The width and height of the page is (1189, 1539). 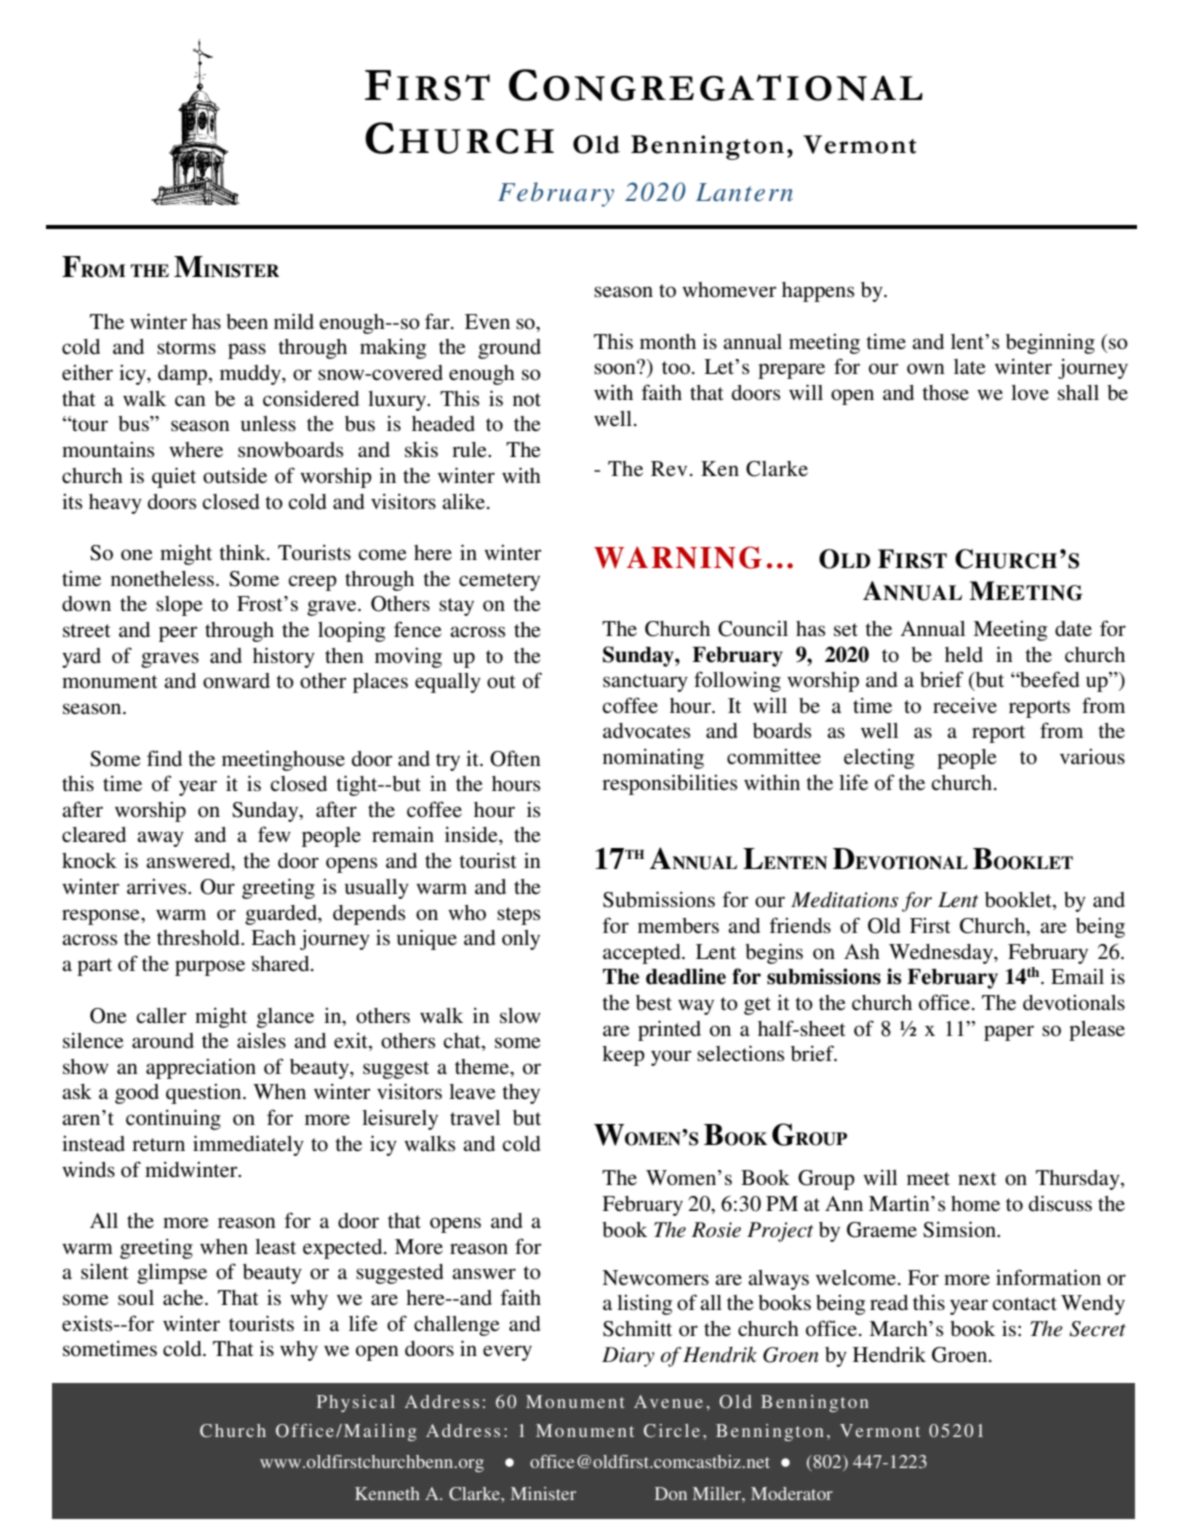 What do you see at coordinates (671, 1493) in the page?
I see `Don` at bounding box center [671, 1493].
